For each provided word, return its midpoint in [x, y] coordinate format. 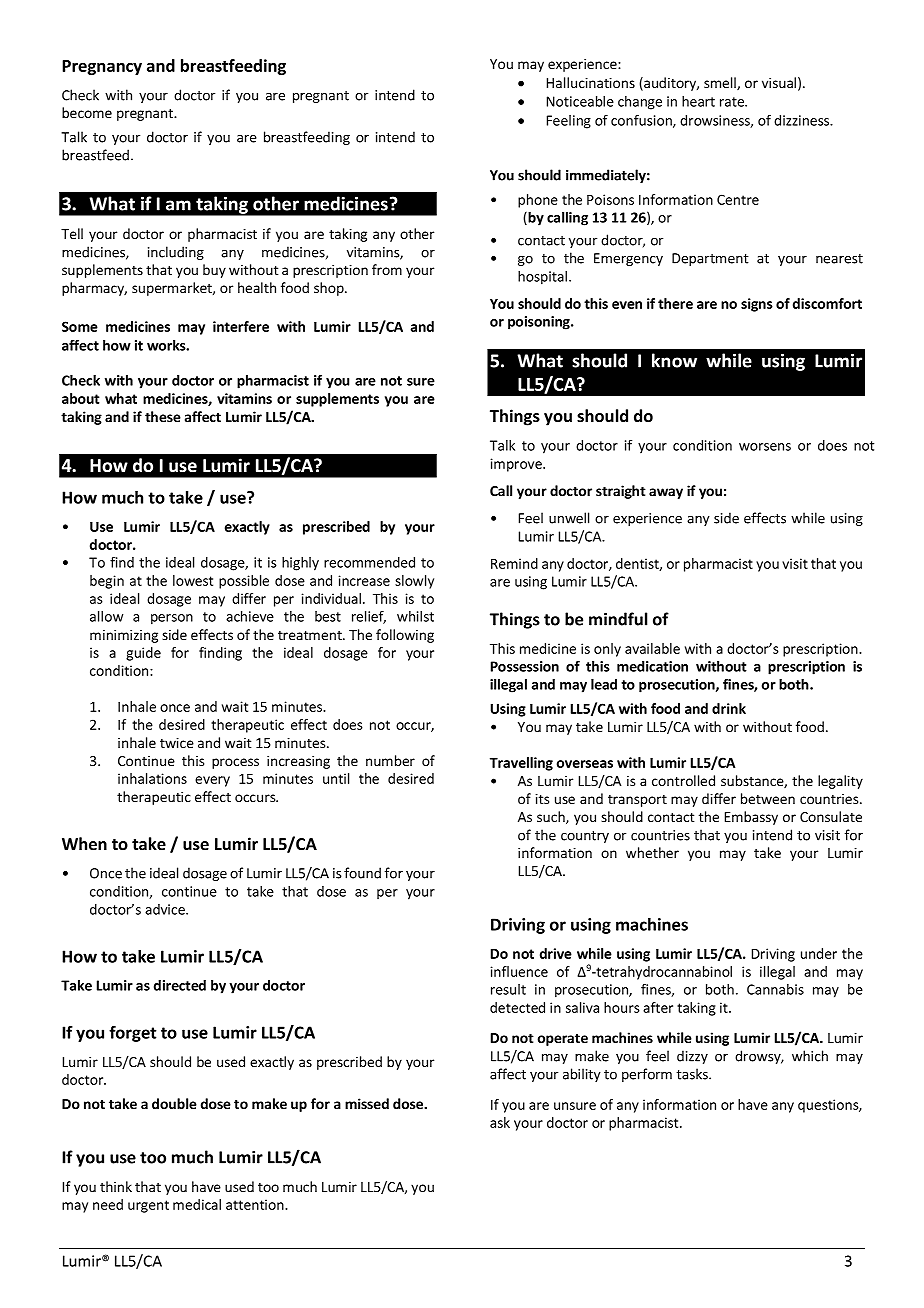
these [163, 416]
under [819, 953]
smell [721, 83]
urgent [148, 1206]
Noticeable [580, 101]
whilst [415, 616]
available [652, 648]
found [362, 873]
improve [517, 465]
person [172, 619]
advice [166, 909]
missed [367, 1103]
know [674, 360]
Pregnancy [102, 67]
